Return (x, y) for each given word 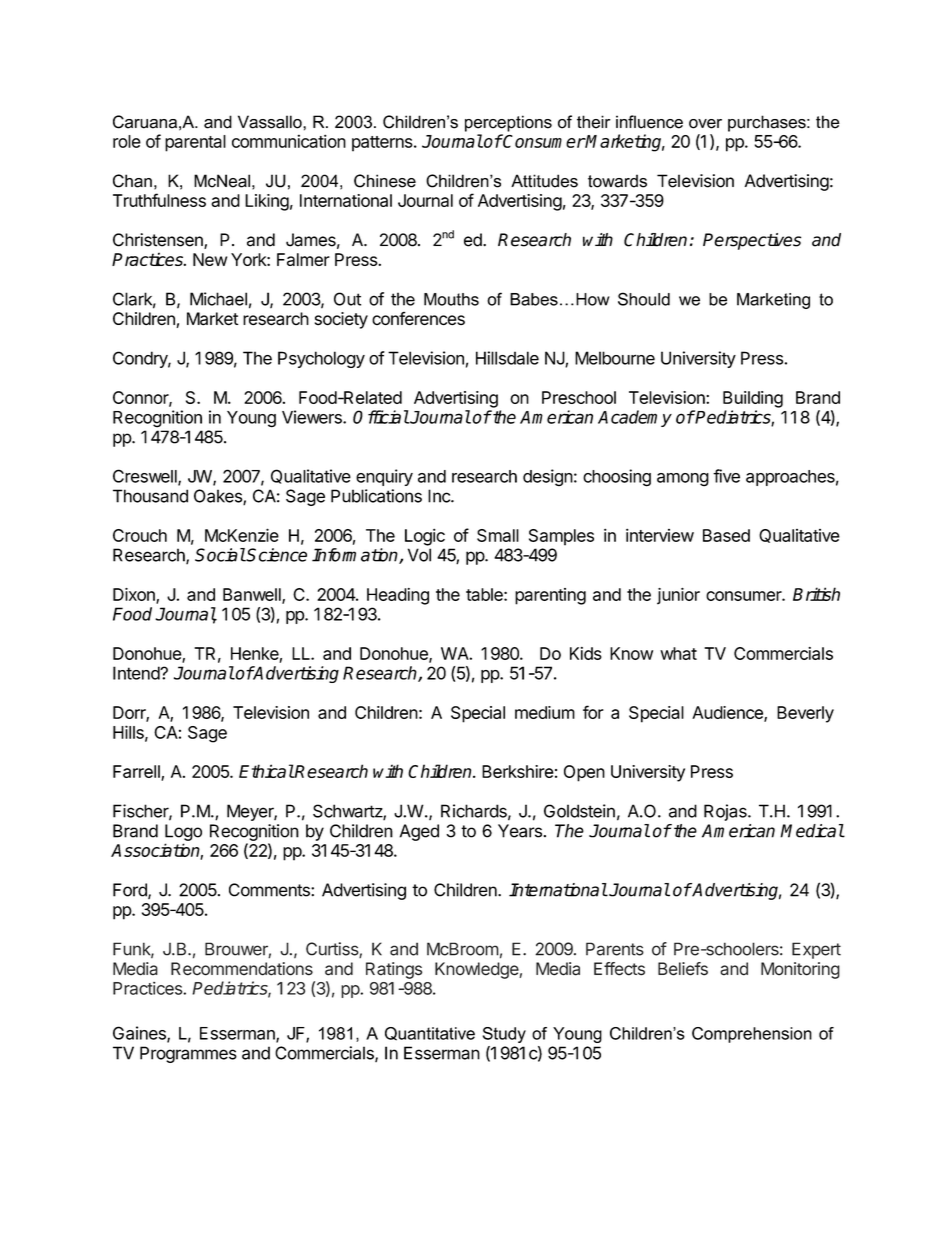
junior (678, 596)
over (705, 124)
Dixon (135, 595)
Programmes (188, 1054)
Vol (419, 555)
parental (195, 143)
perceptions (508, 123)
